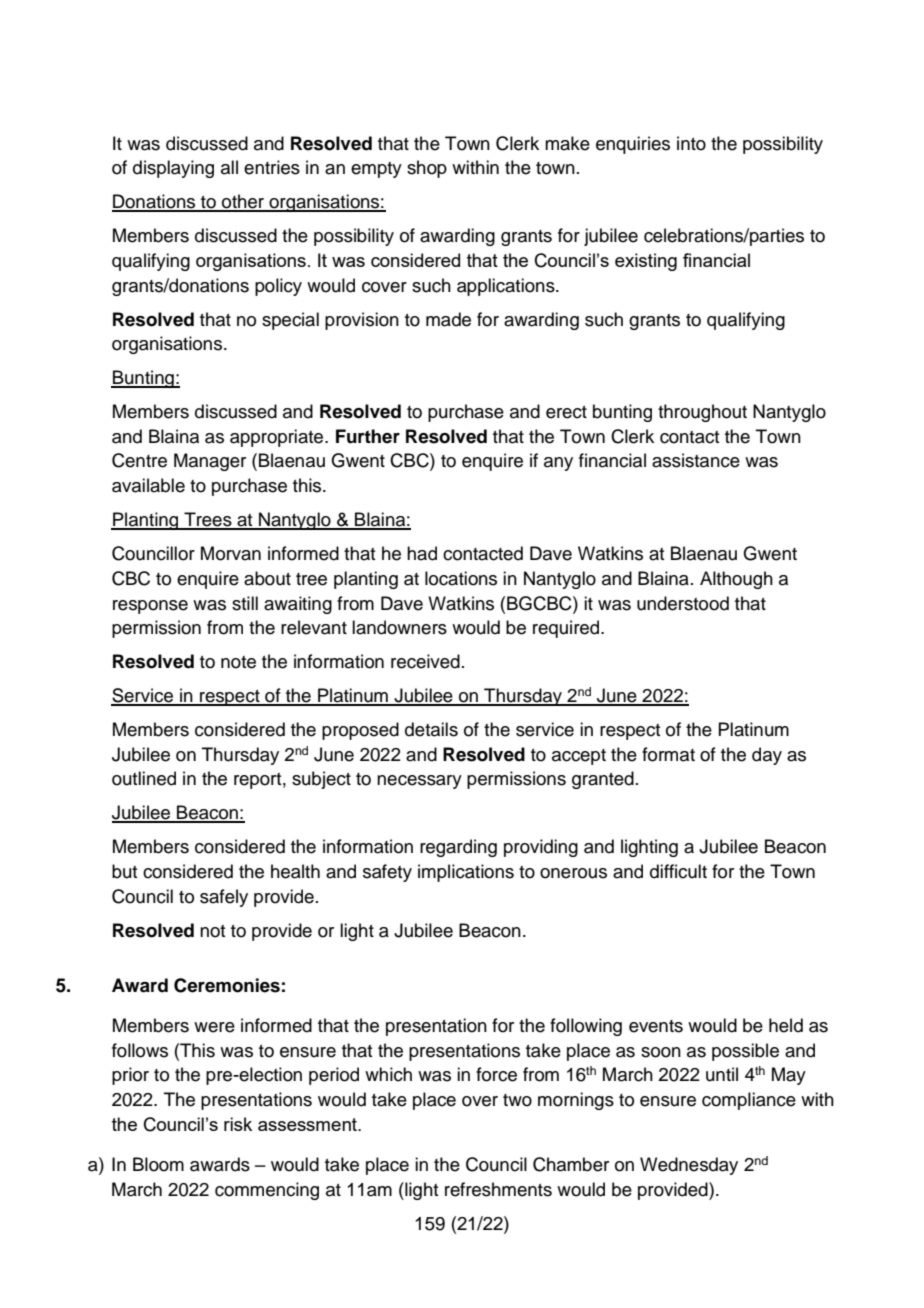  Describe the element at coordinates (229, 167) in the page. I see `all` at that location.
